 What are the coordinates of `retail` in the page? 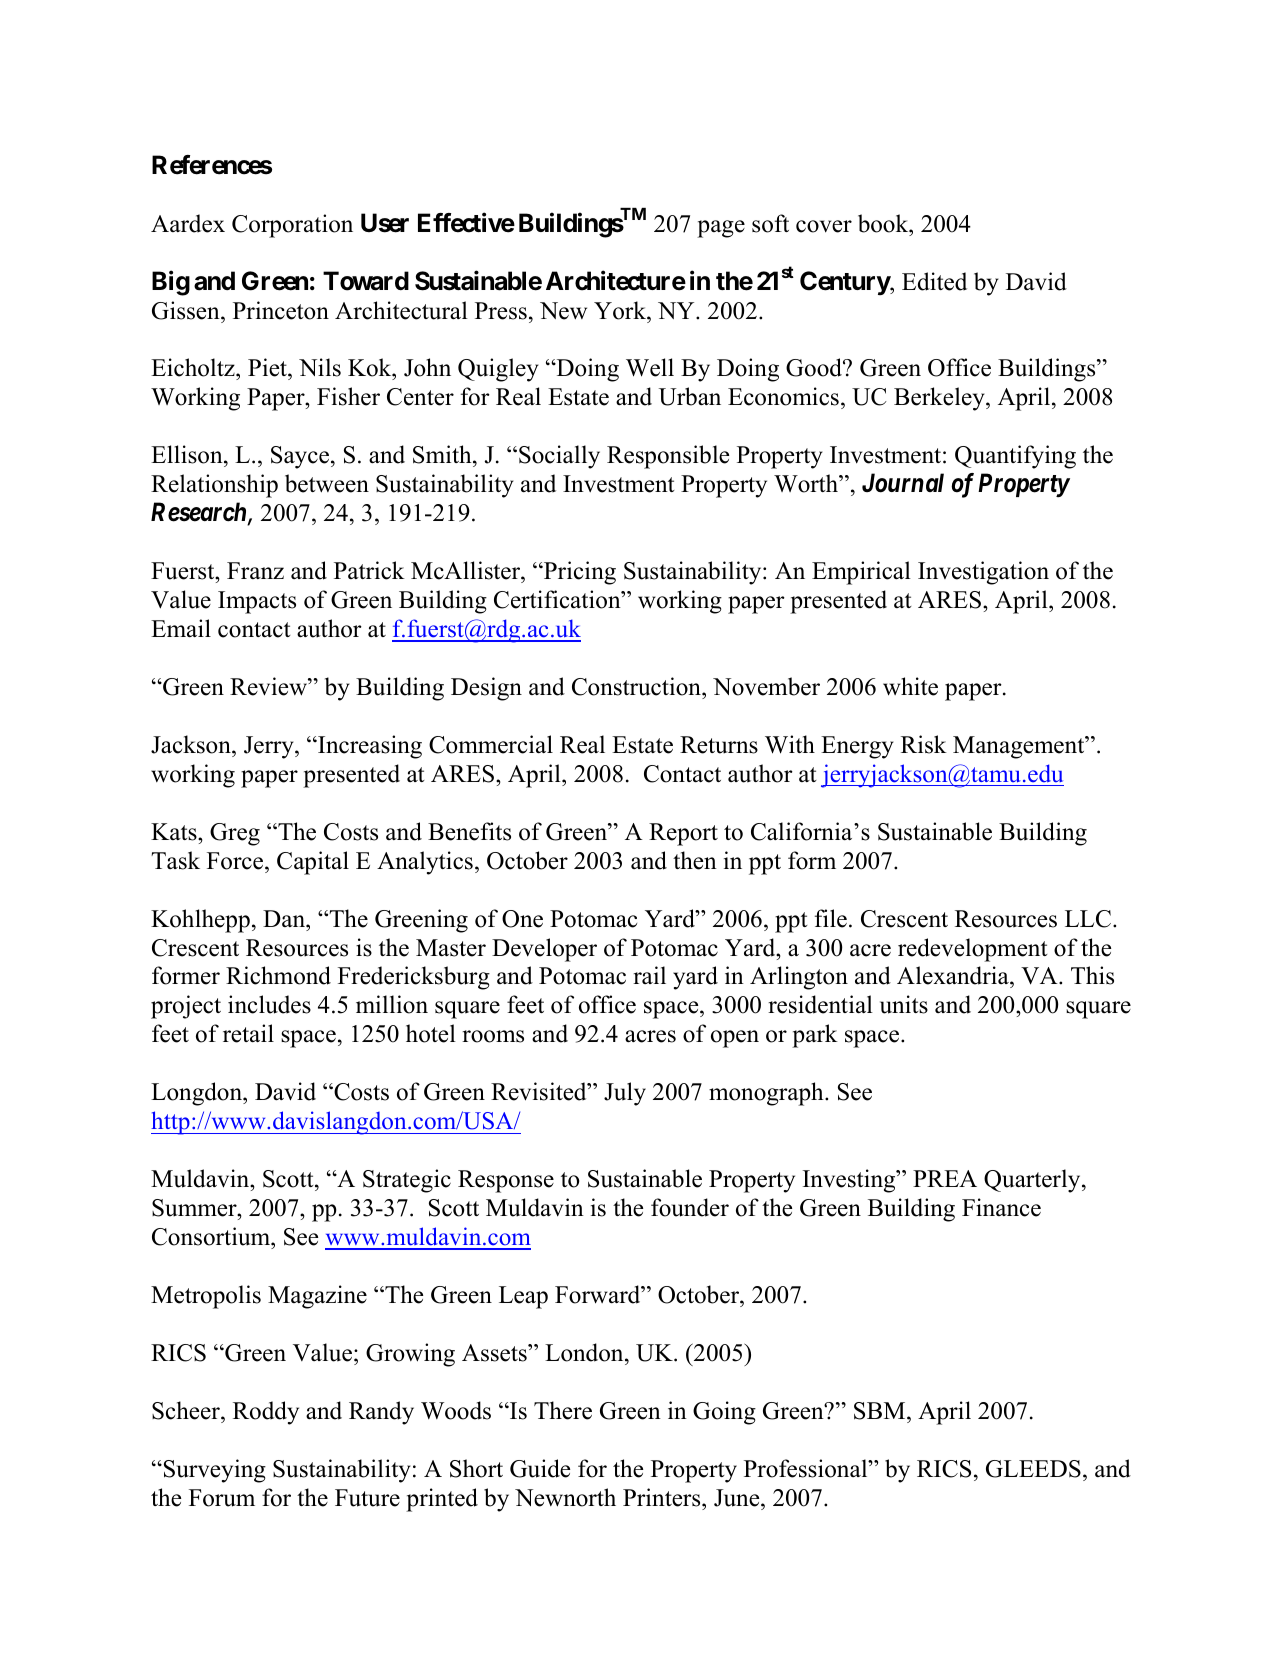 It's located at (248, 1033).
